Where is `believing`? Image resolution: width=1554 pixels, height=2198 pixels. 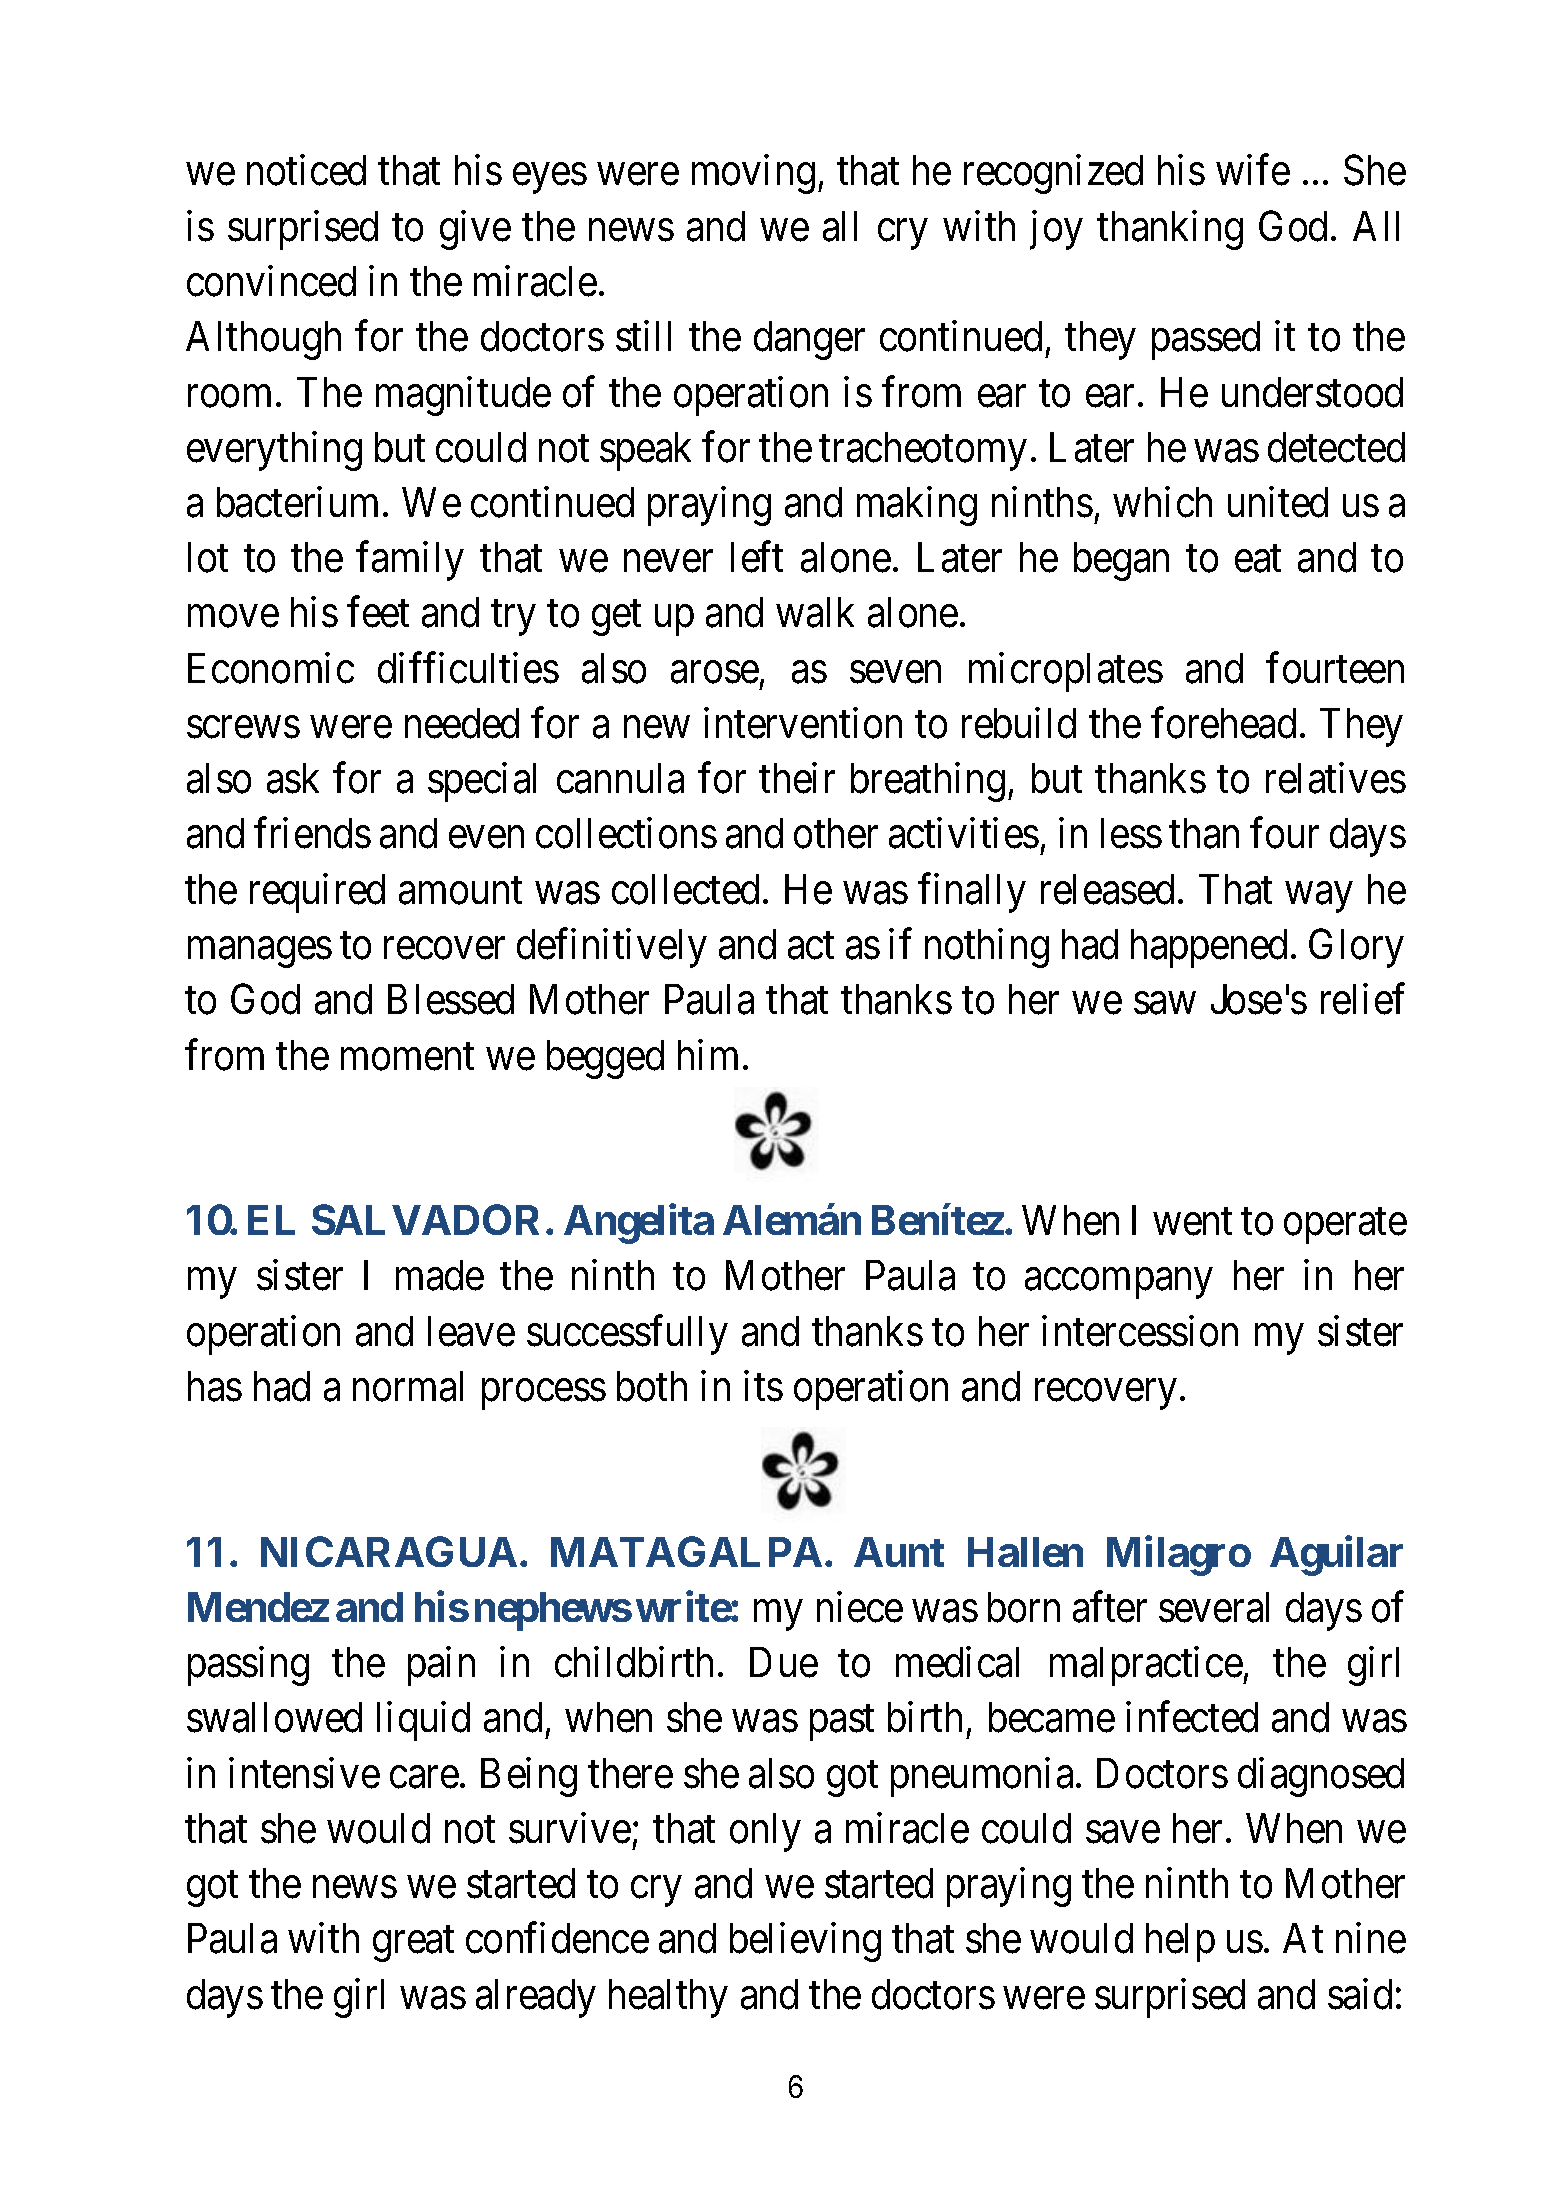 believing is located at coordinates (805, 1942).
